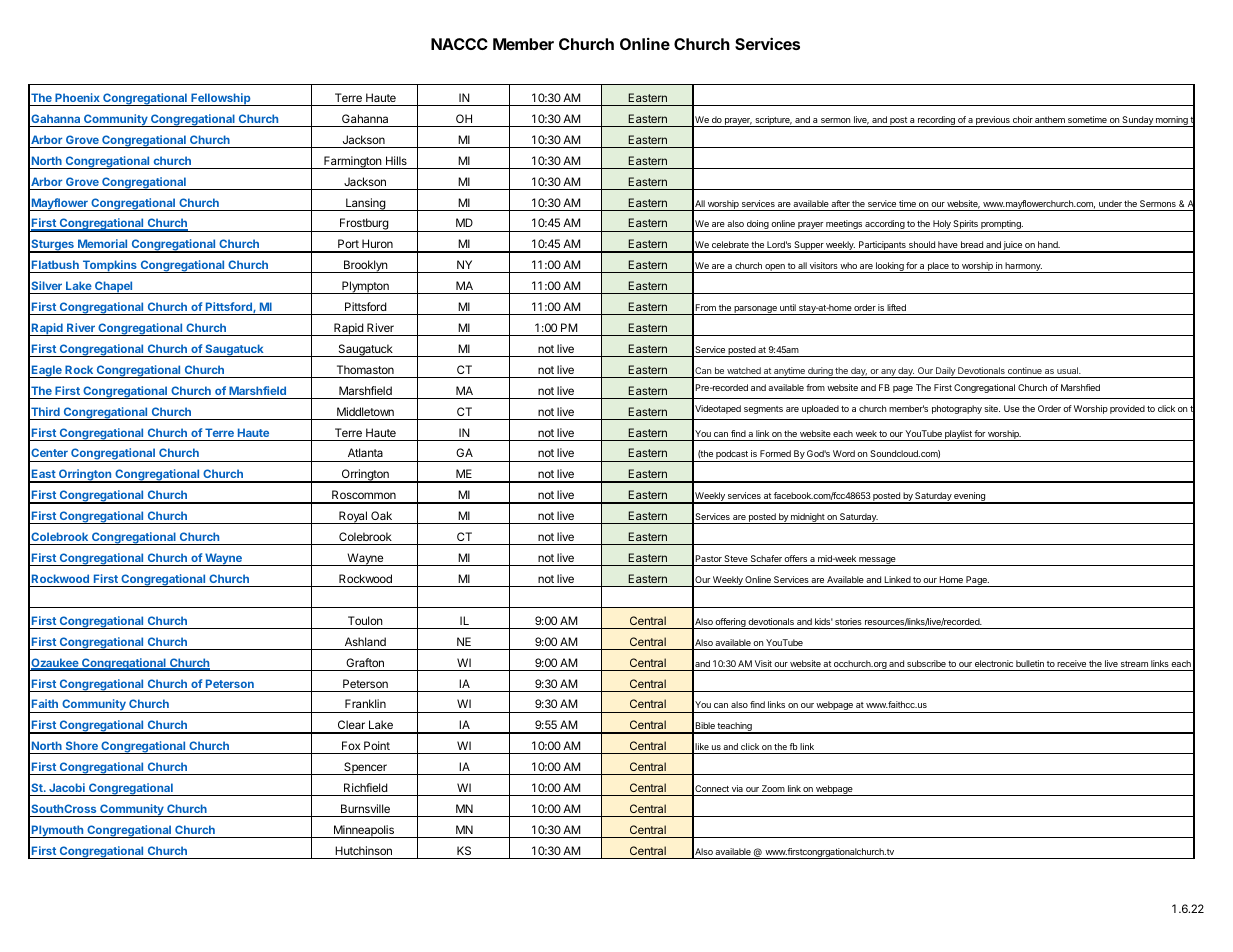 This screenshot has height=952, width=1233. I want to click on podcast, so click(732, 456).
